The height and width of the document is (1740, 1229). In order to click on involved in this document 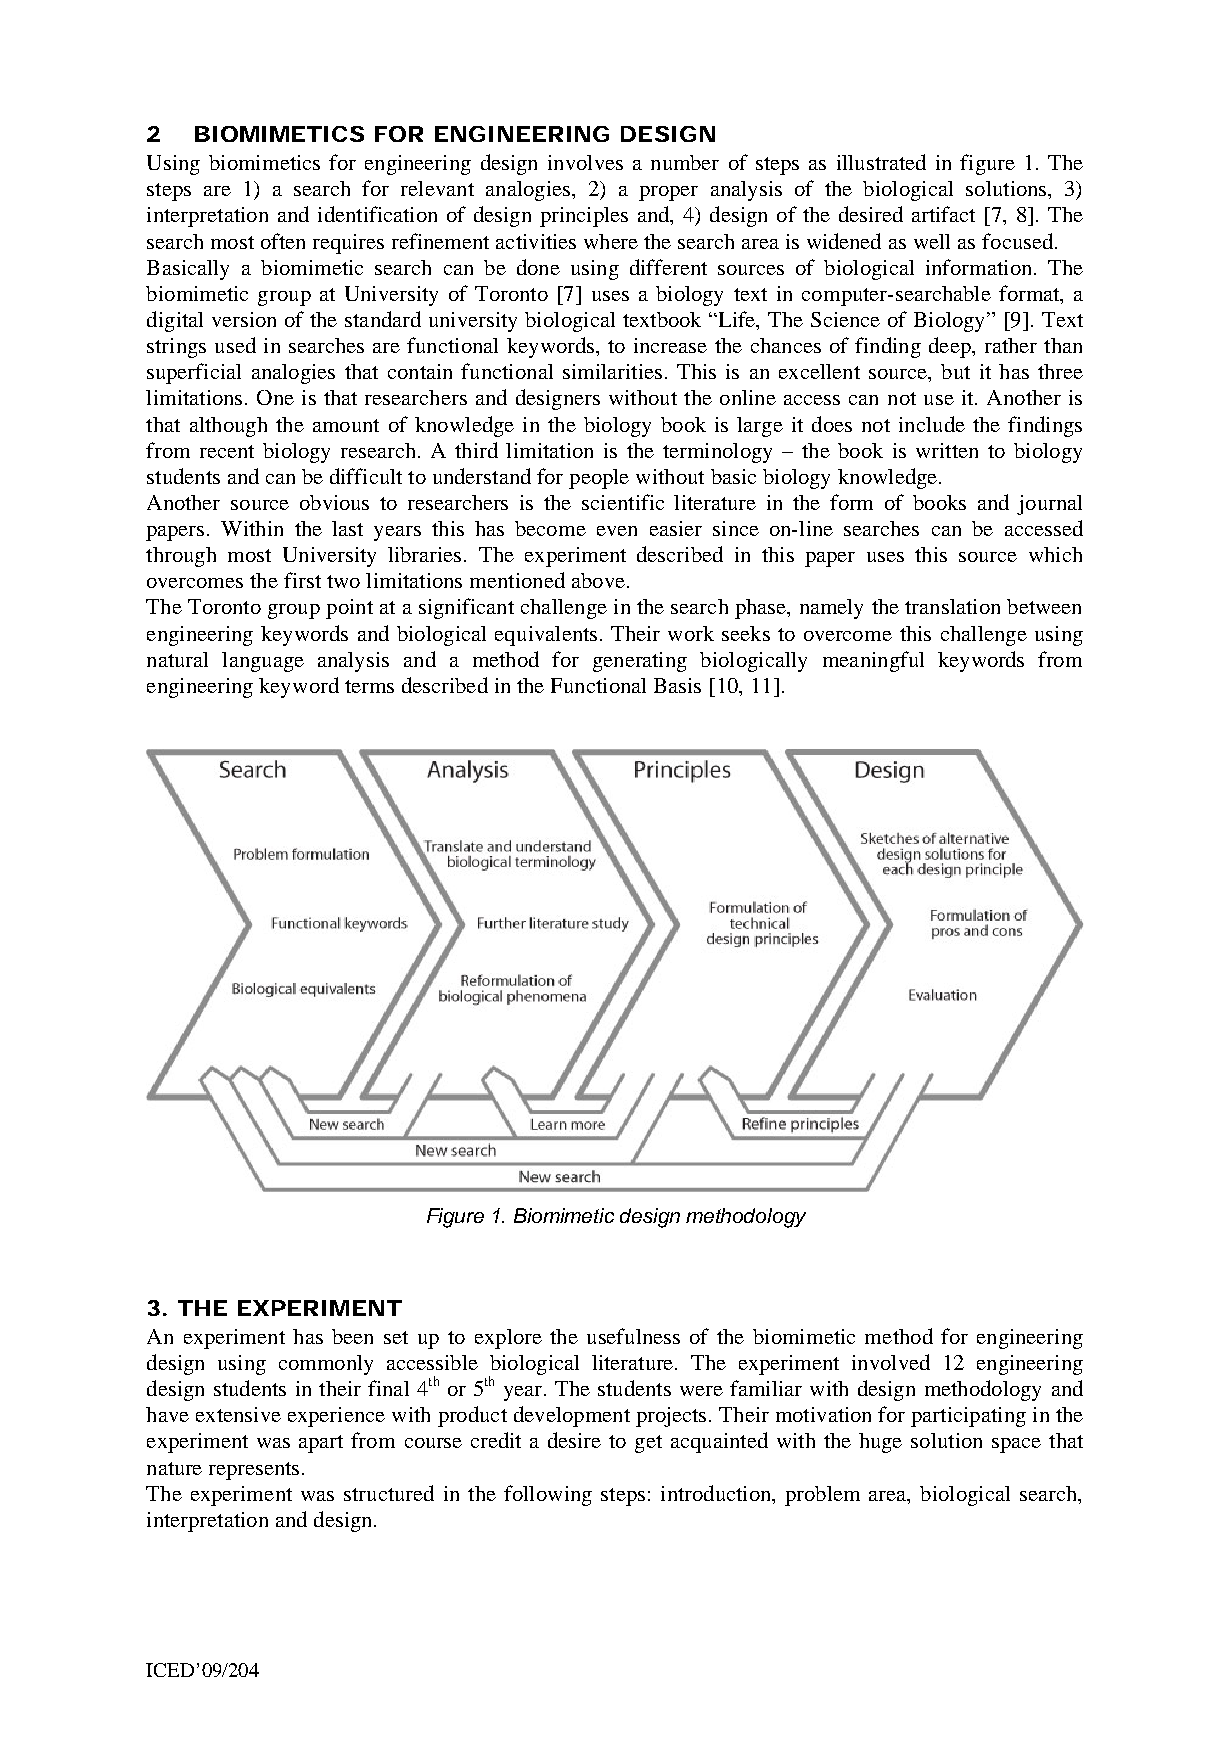, I will do `click(891, 1362)`.
